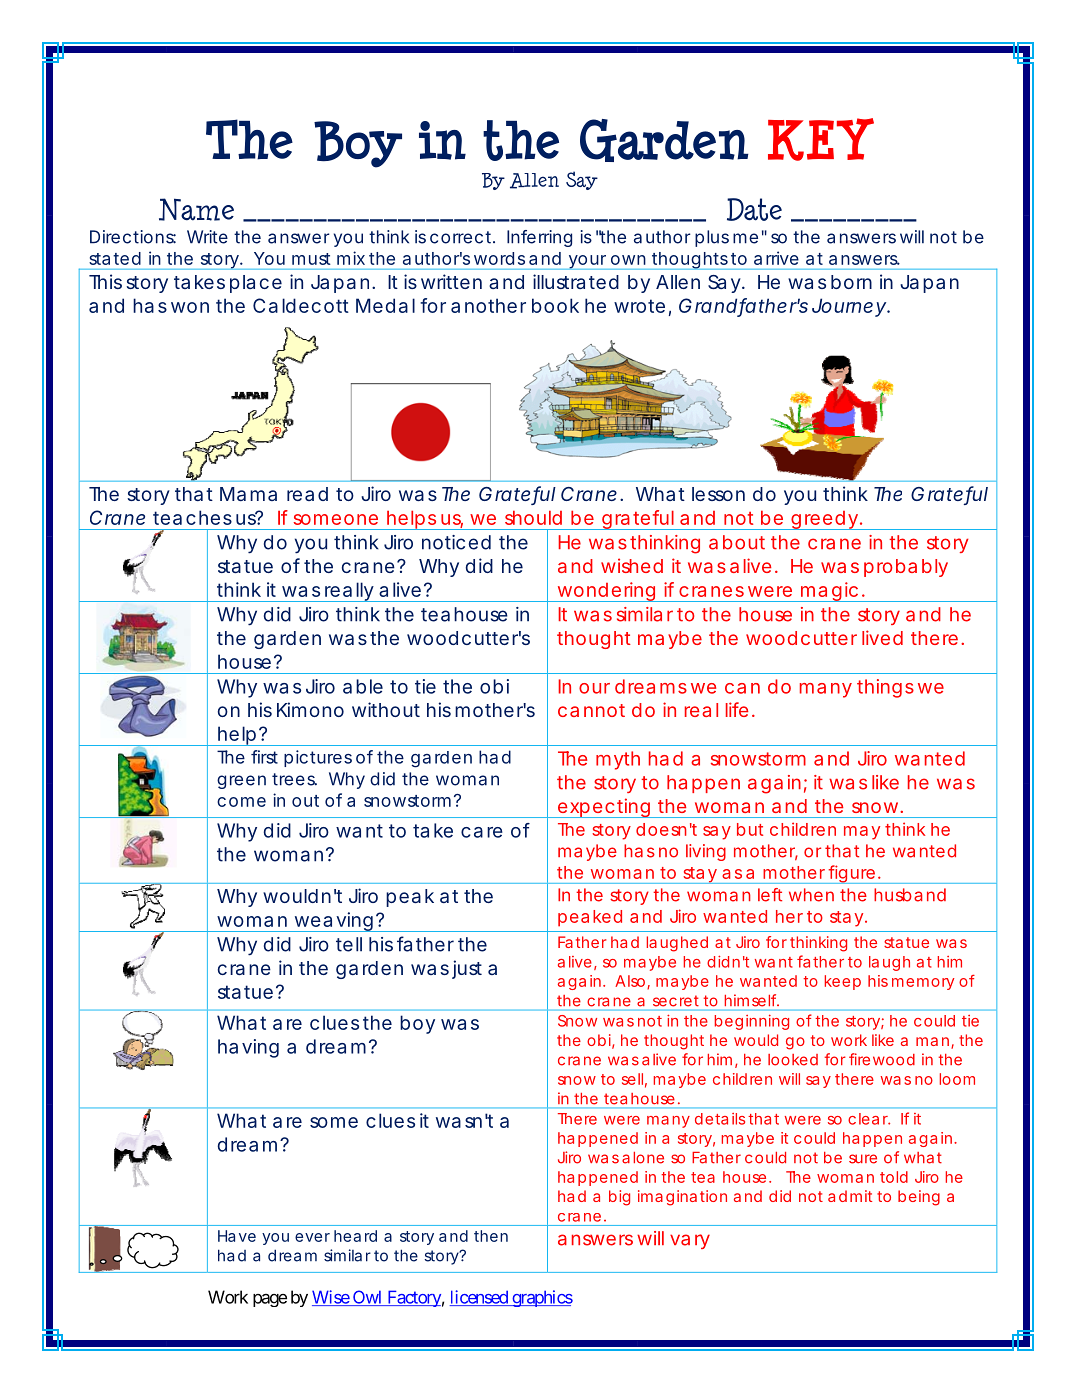  Describe the element at coordinates (539, 238) in the page. I see `Inferring` at that location.
